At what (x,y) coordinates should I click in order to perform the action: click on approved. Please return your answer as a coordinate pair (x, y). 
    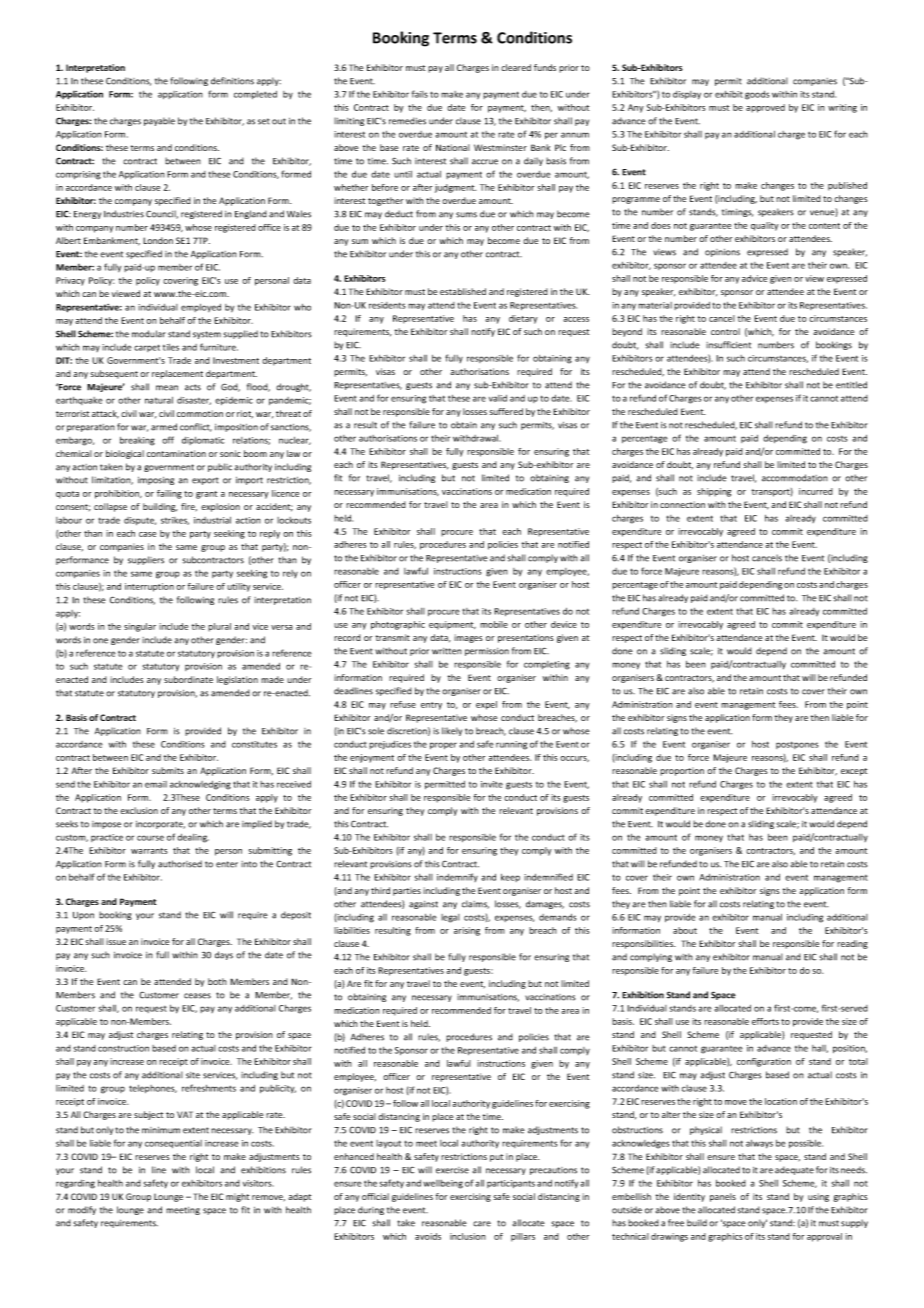
    Looking at the image, I should click on (765, 108).
